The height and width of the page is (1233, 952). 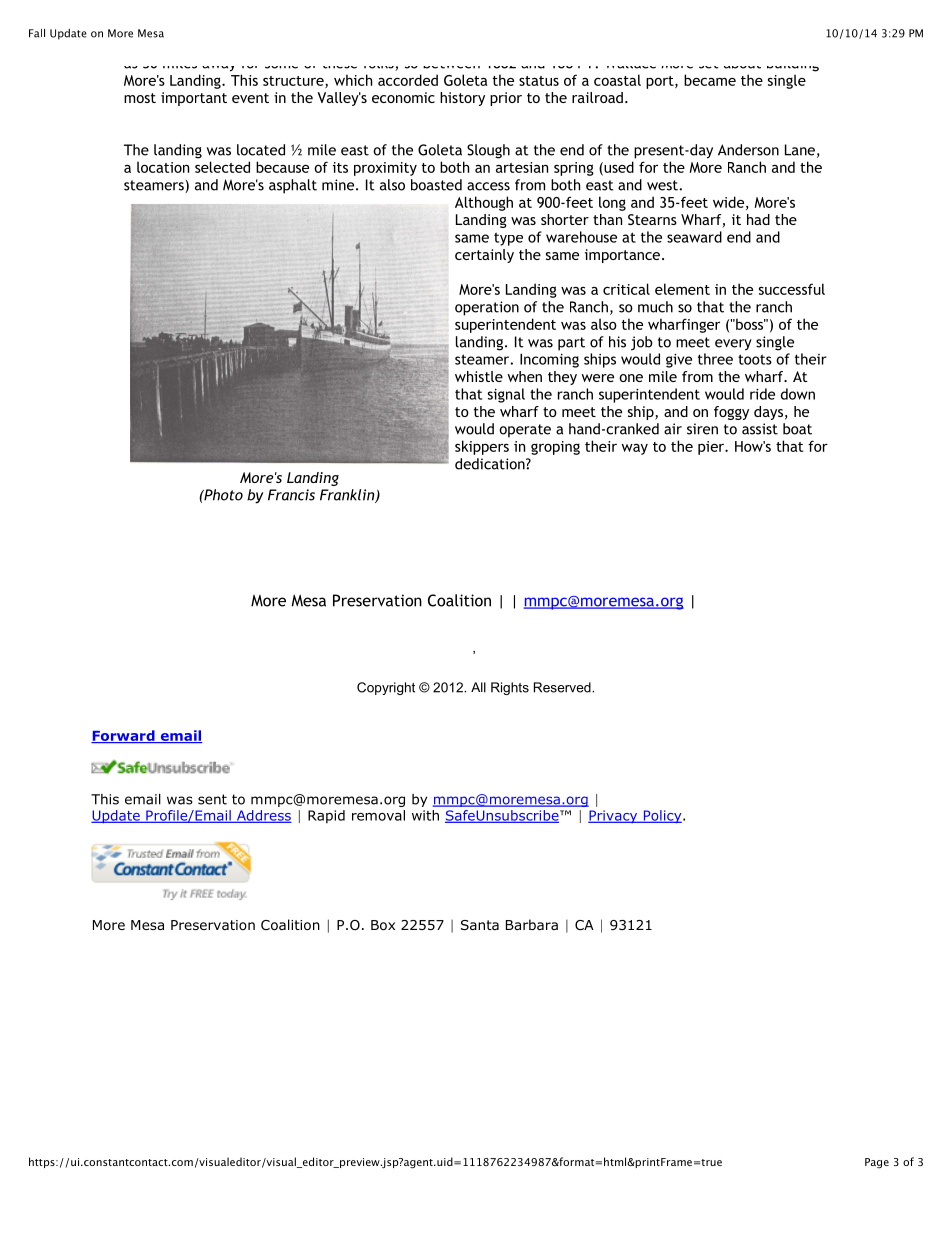 I want to click on Page, so click(x=877, y=1163).
